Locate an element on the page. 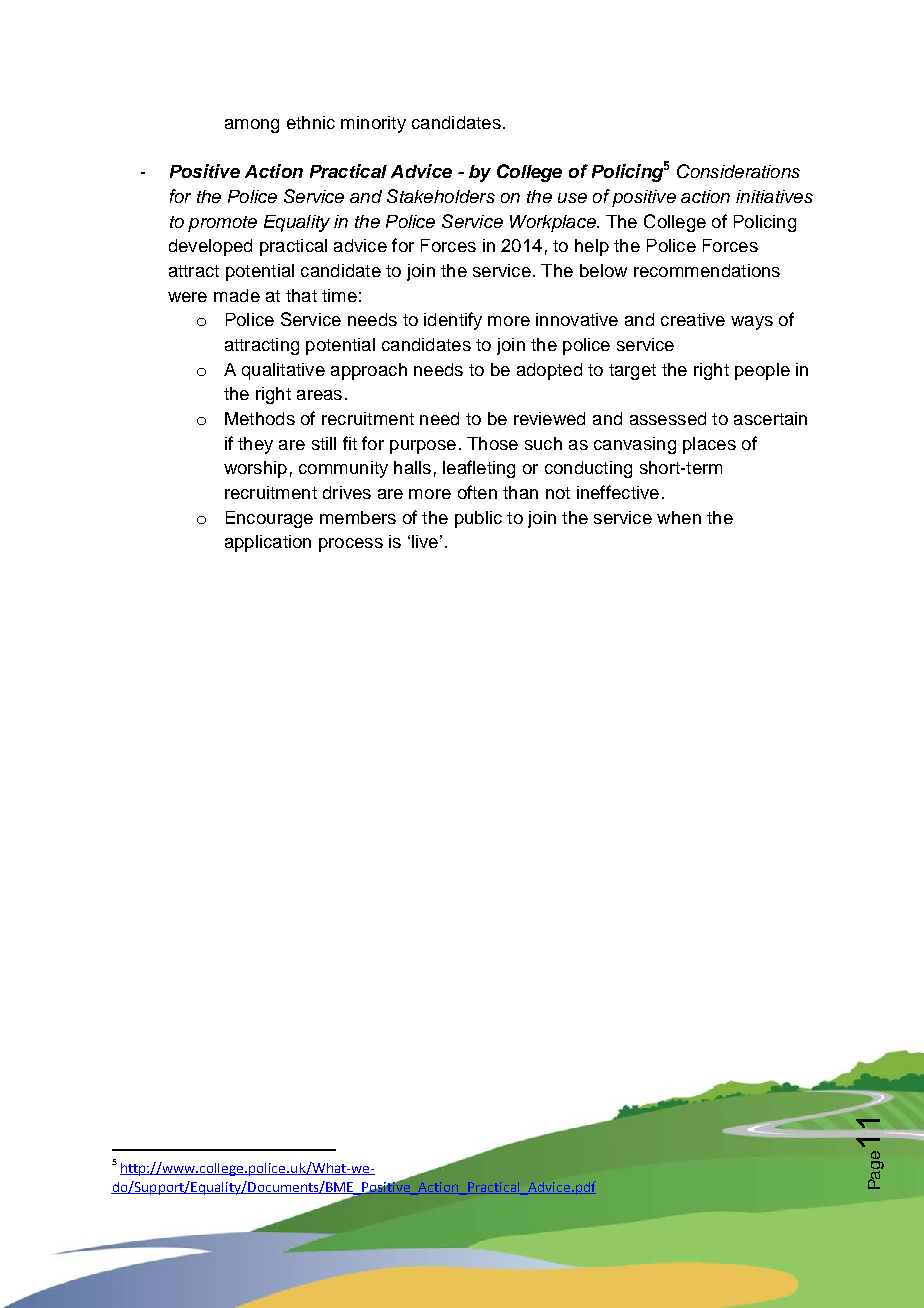 The image size is (924, 1308). creative is located at coordinates (693, 319).
